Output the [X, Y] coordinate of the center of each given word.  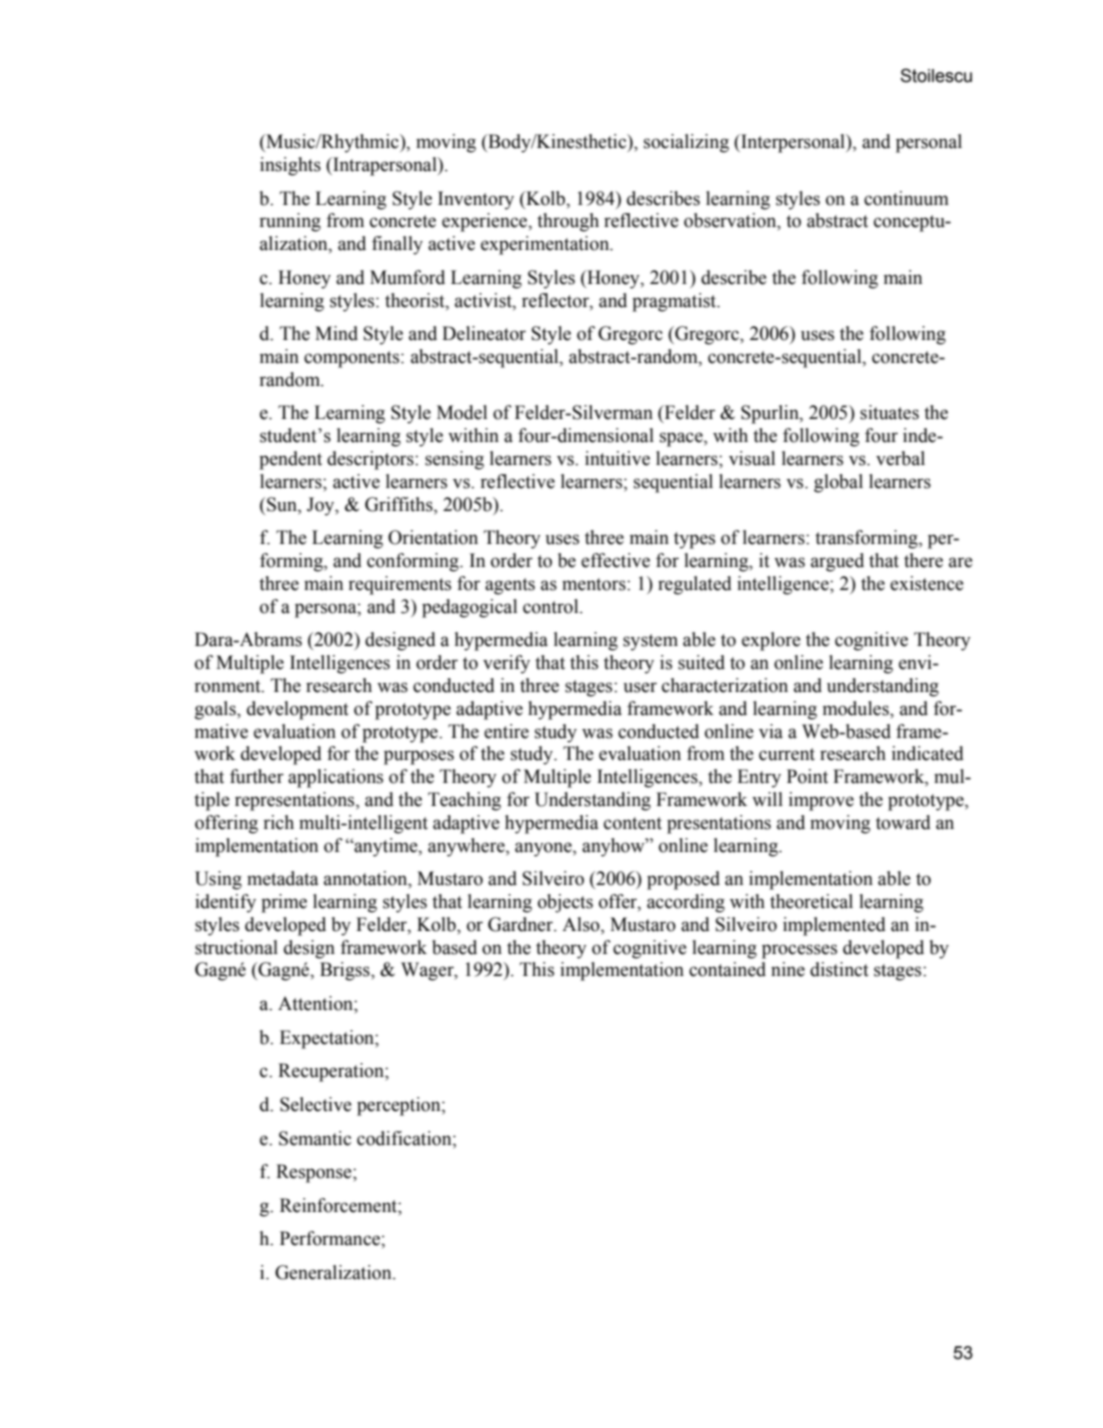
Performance [331, 1238]
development [298, 710]
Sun [283, 504]
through [568, 222]
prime [284, 903]
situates [889, 412]
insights [290, 166]
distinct [839, 969]
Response [315, 1173]
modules [857, 708]
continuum [906, 198]
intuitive [617, 458]
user [640, 687]
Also [582, 925]
